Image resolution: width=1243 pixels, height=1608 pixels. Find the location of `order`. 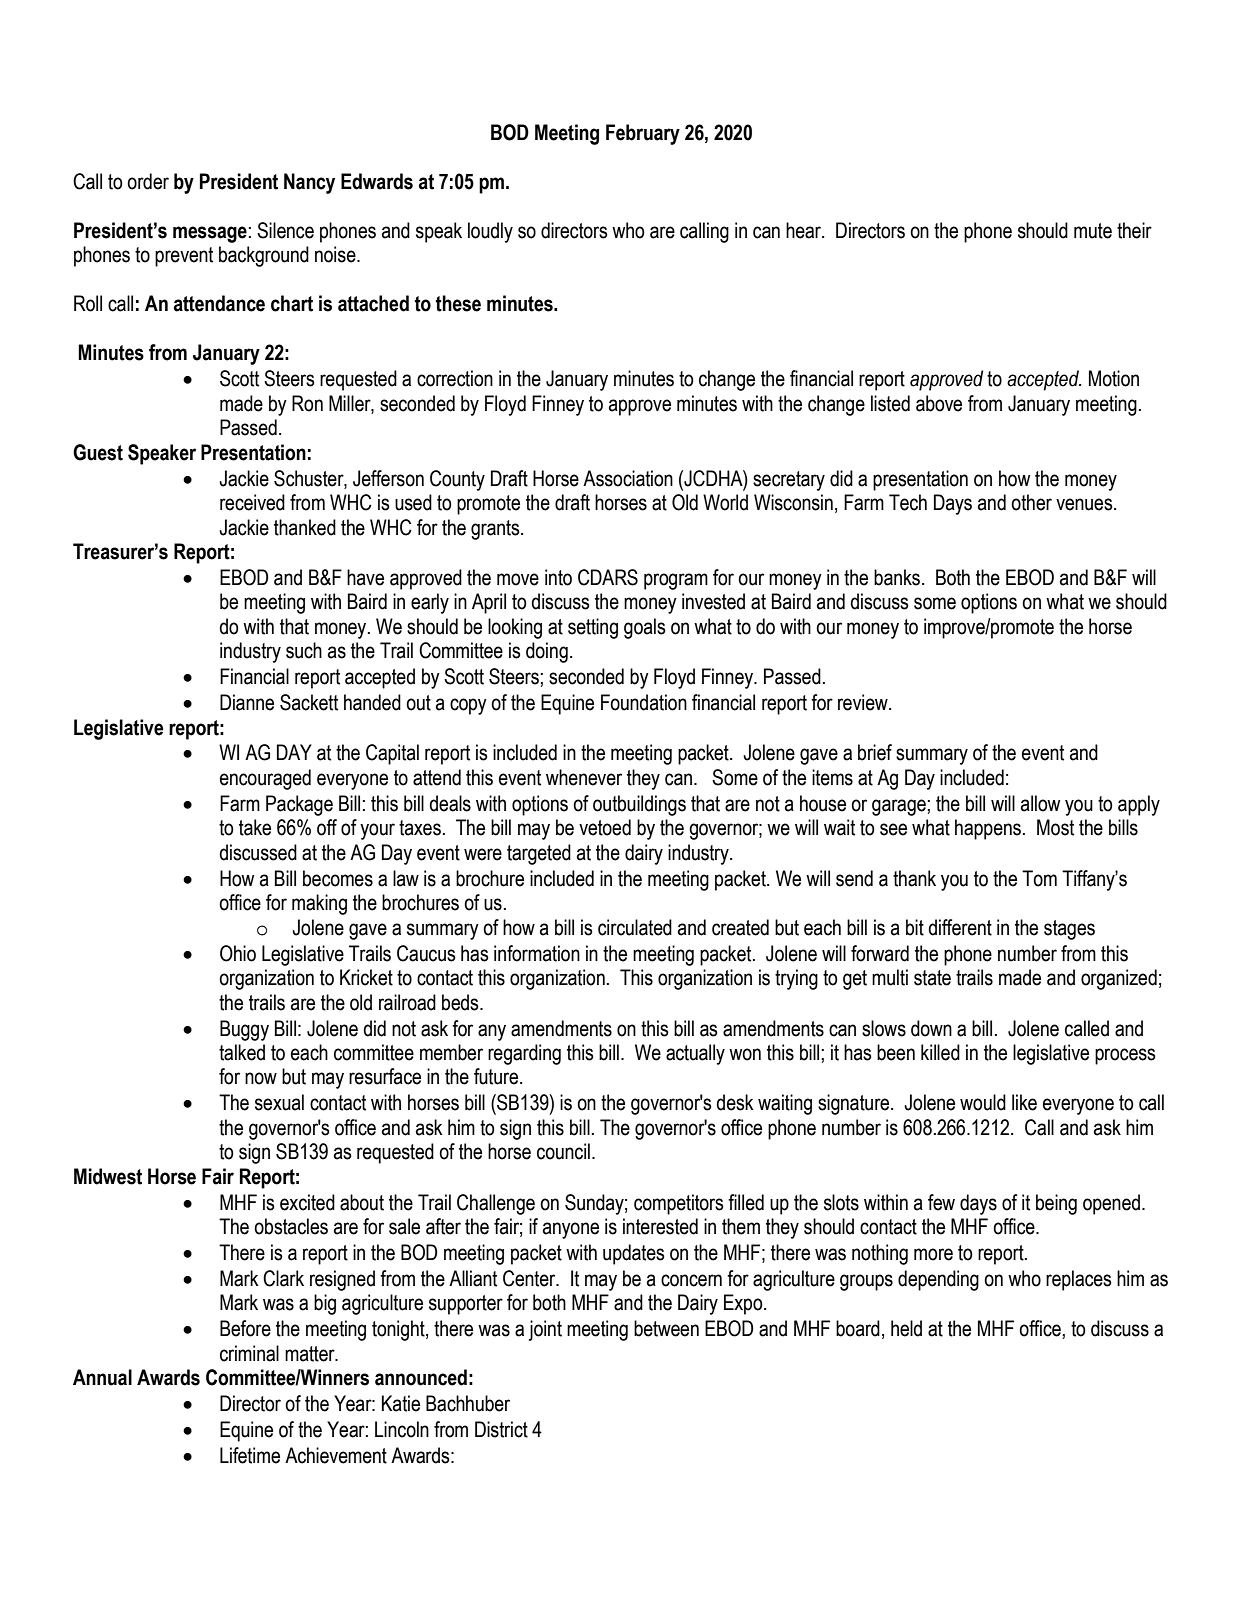

order is located at coordinates (148, 181).
